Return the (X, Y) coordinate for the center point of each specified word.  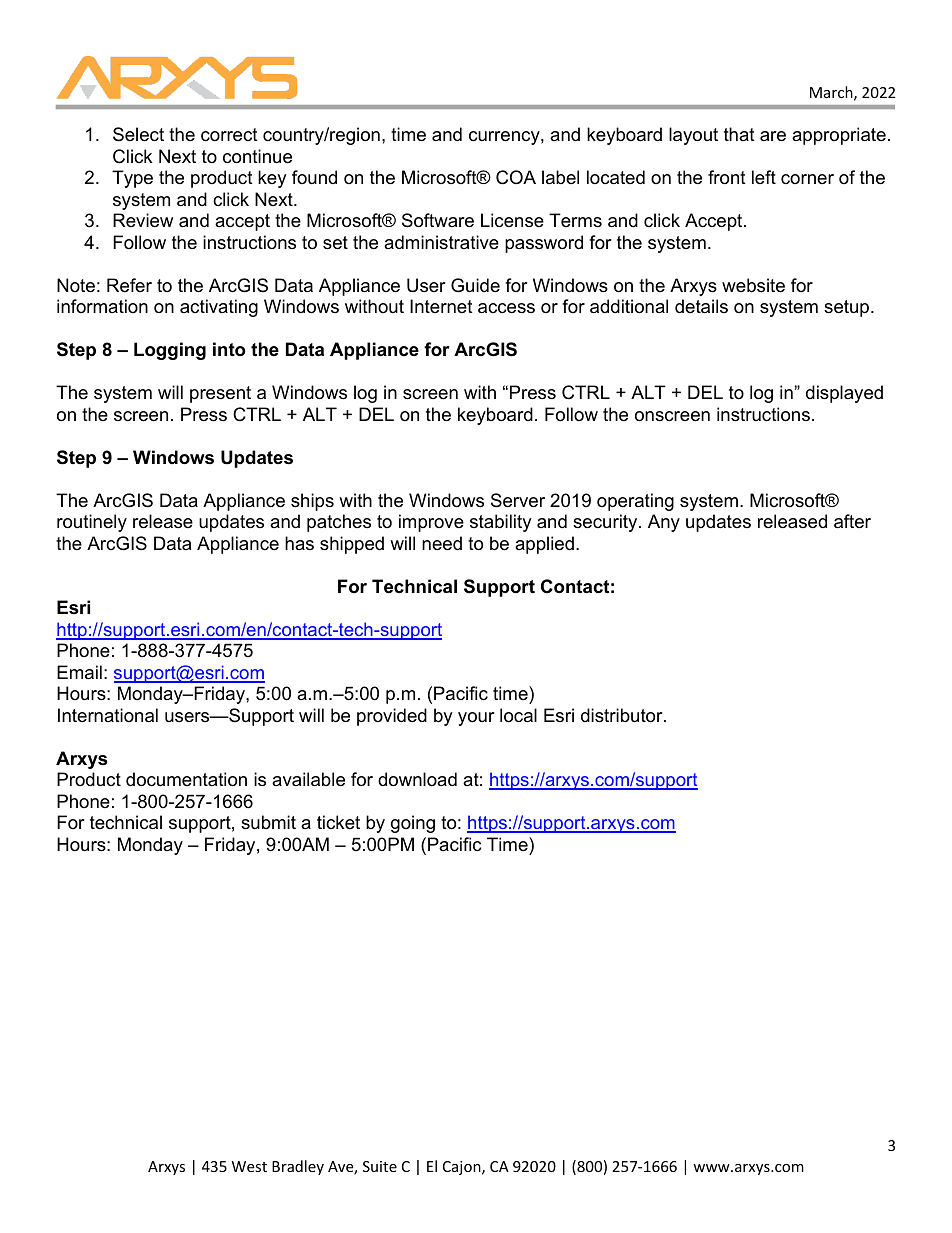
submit (268, 822)
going (413, 824)
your (476, 719)
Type (132, 179)
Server (518, 500)
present (220, 394)
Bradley (298, 1167)
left (764, 177)
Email (79, 672)
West (249, 1166)
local (518, 715)
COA (516, 177)
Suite (380, 1166)
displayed (844, 394)
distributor (623, 715)
